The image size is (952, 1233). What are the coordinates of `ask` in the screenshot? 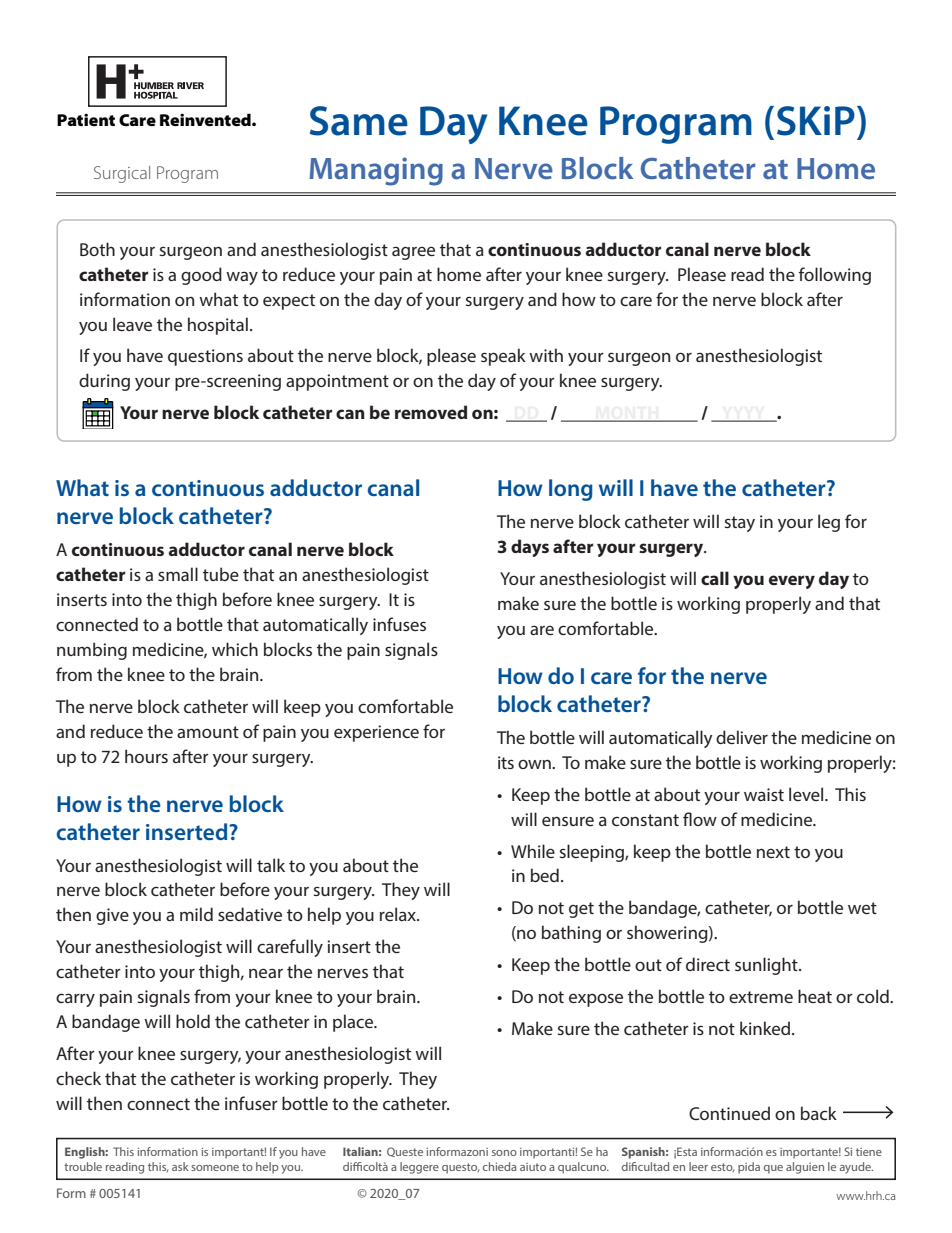 It's located at (180, 1166).
